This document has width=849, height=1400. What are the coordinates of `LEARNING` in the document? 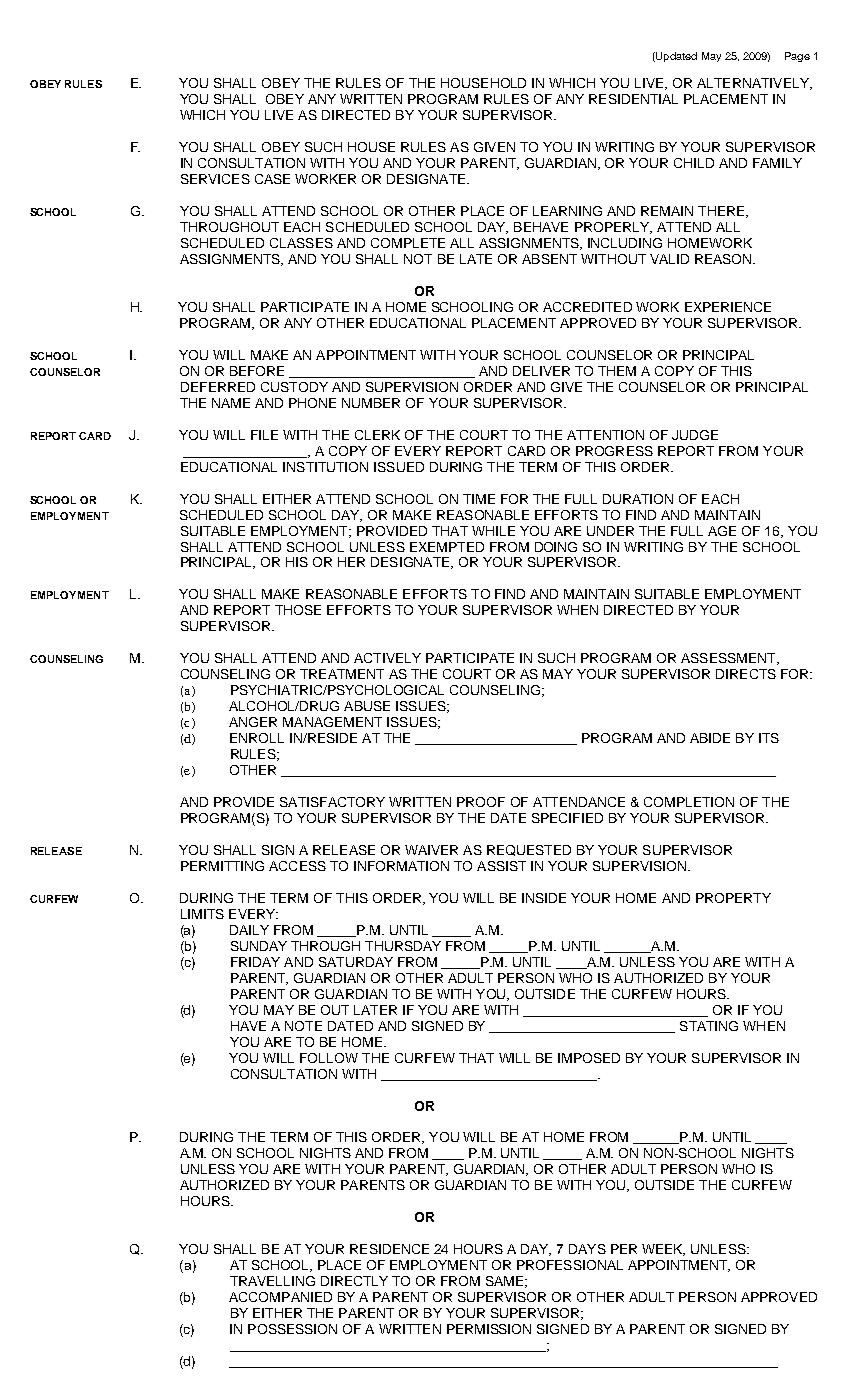 It's located at (567, 211).
